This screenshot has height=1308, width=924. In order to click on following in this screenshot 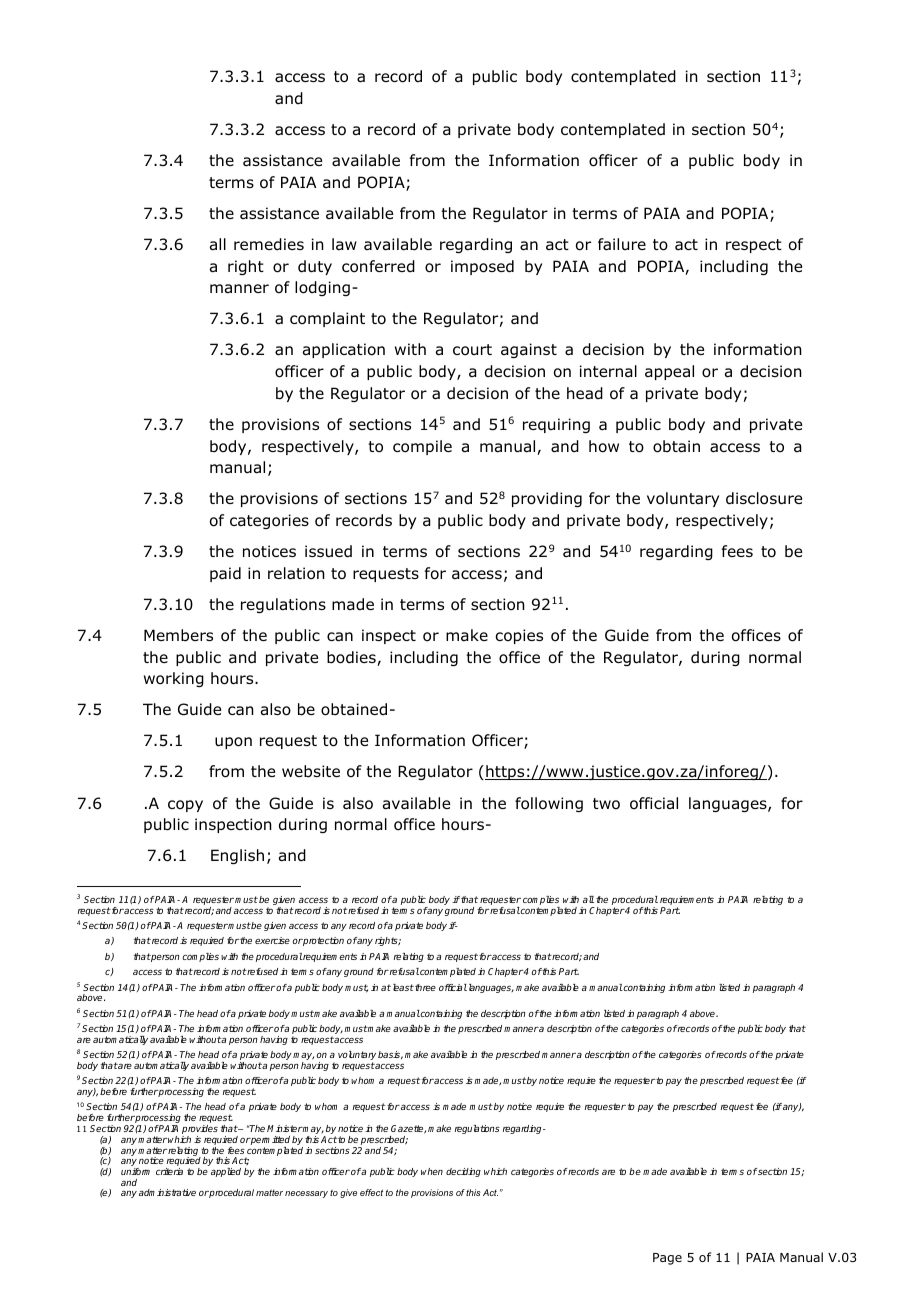, I will do `click(549, 804)`.
